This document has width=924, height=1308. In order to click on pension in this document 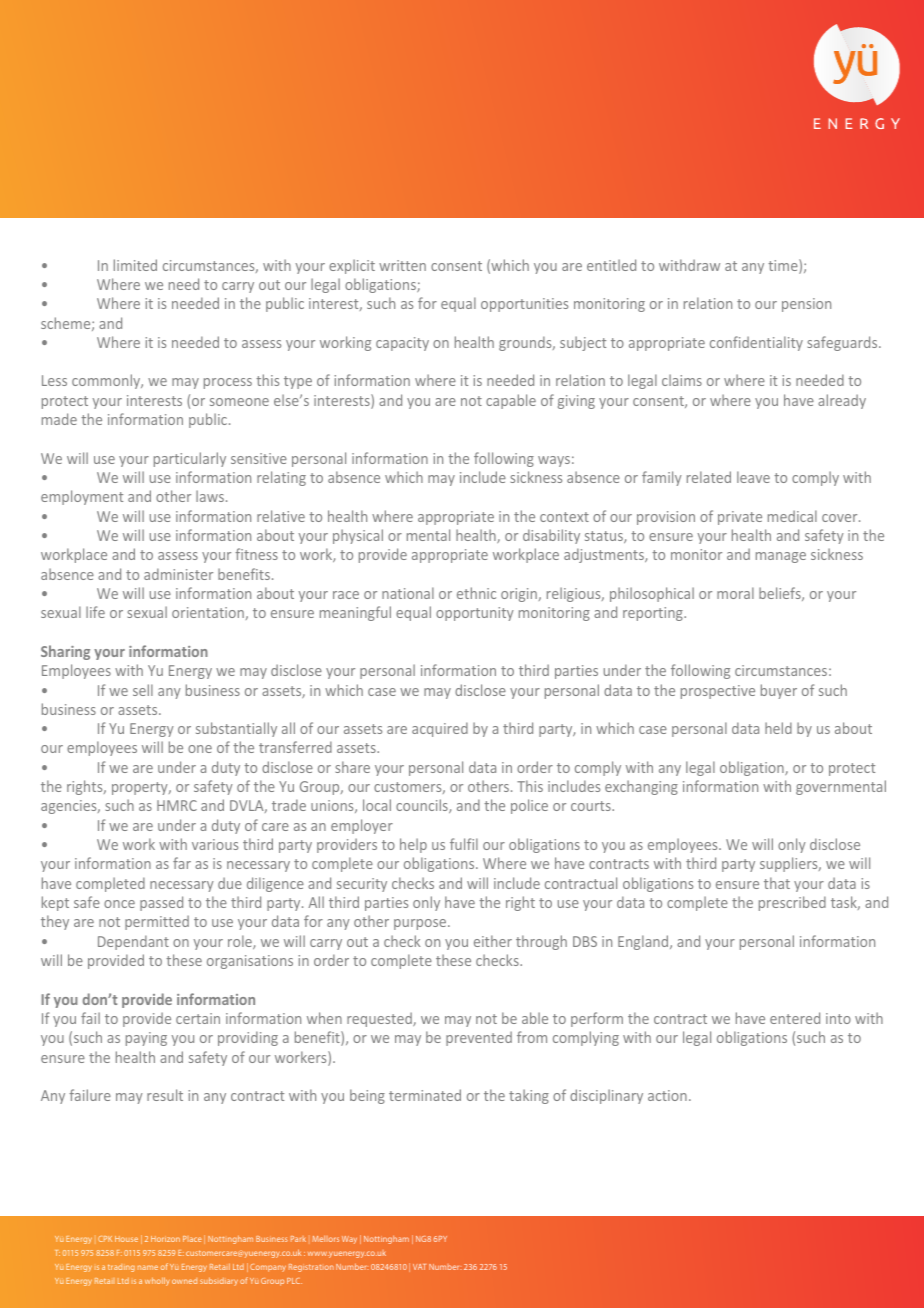, I will do `click(806, 305)`.
